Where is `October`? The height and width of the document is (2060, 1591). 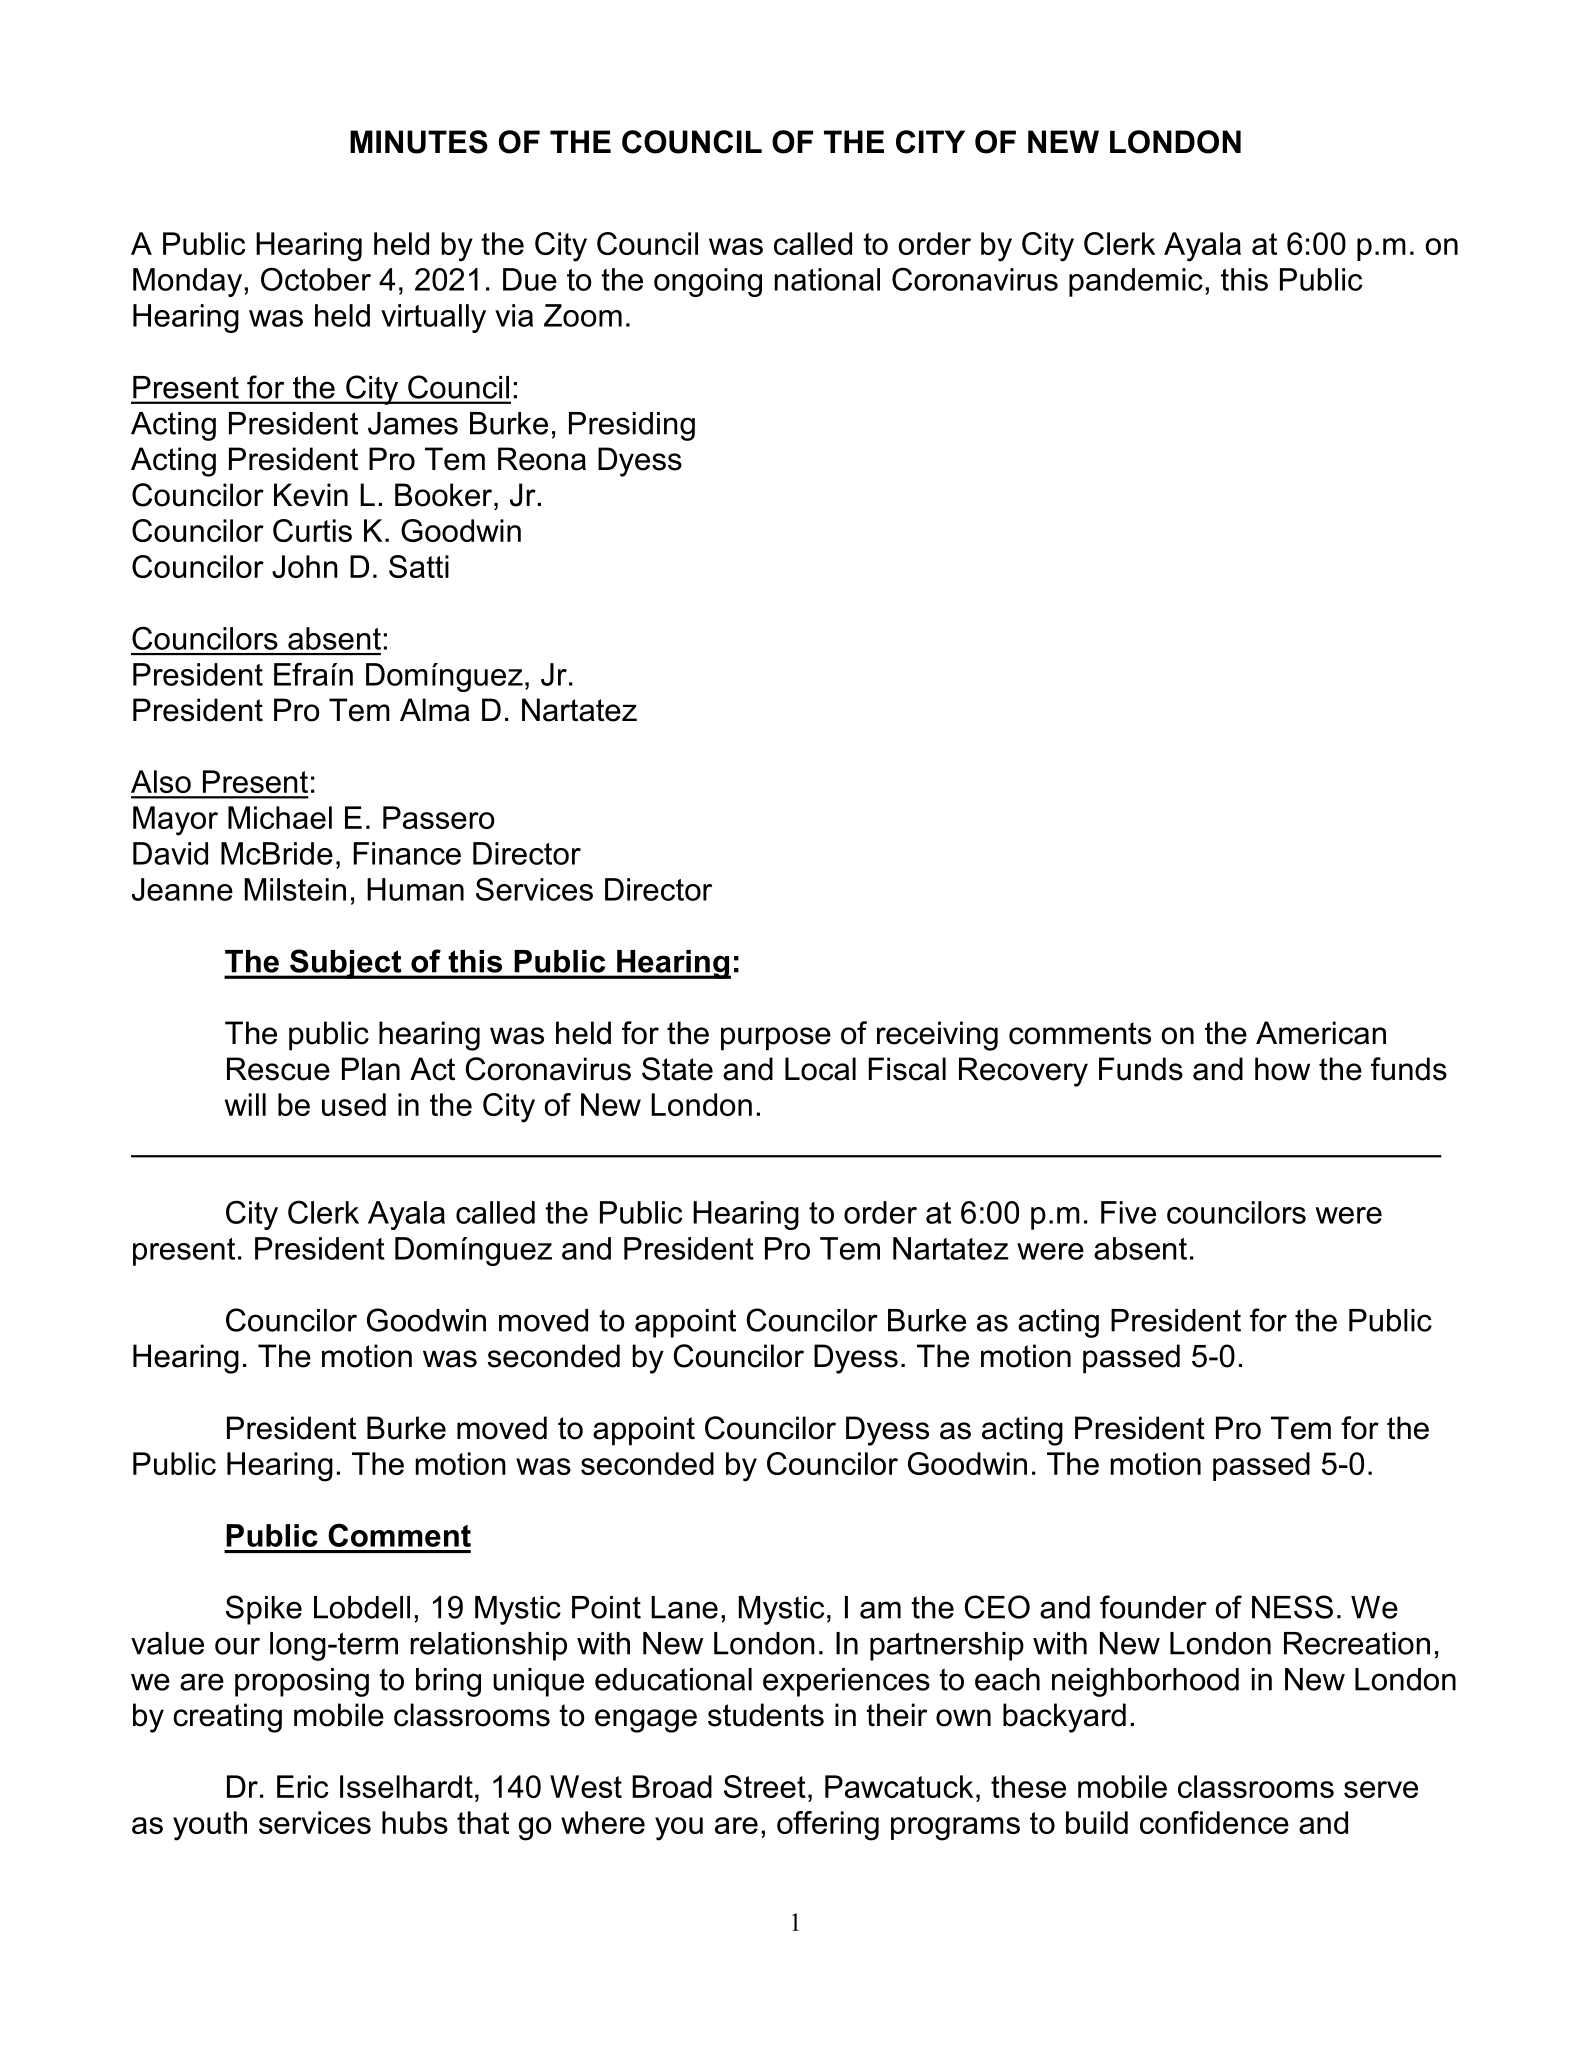 October is located at coordinates (316, 279).
